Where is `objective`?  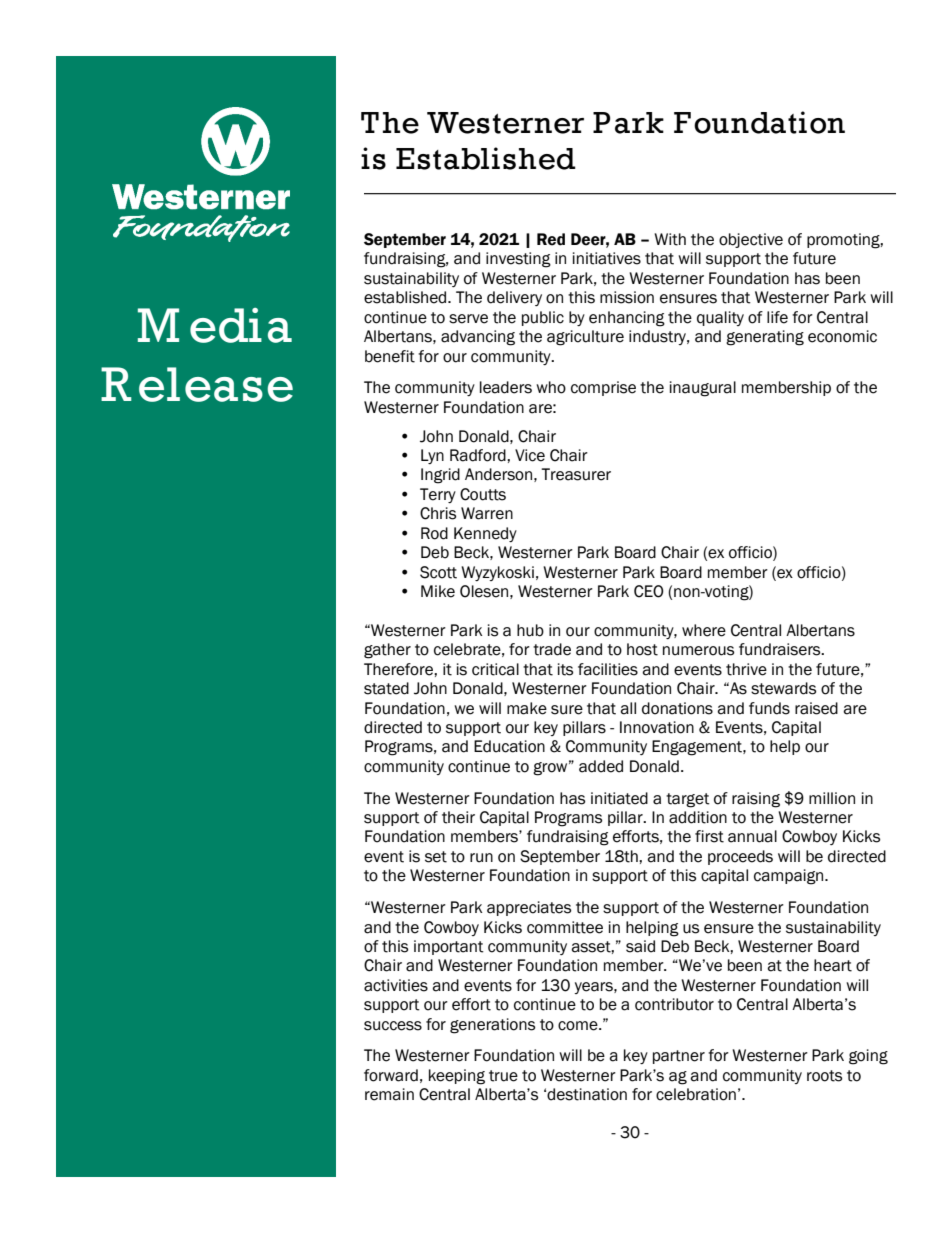 objective is located at coordinates (751, 240).
